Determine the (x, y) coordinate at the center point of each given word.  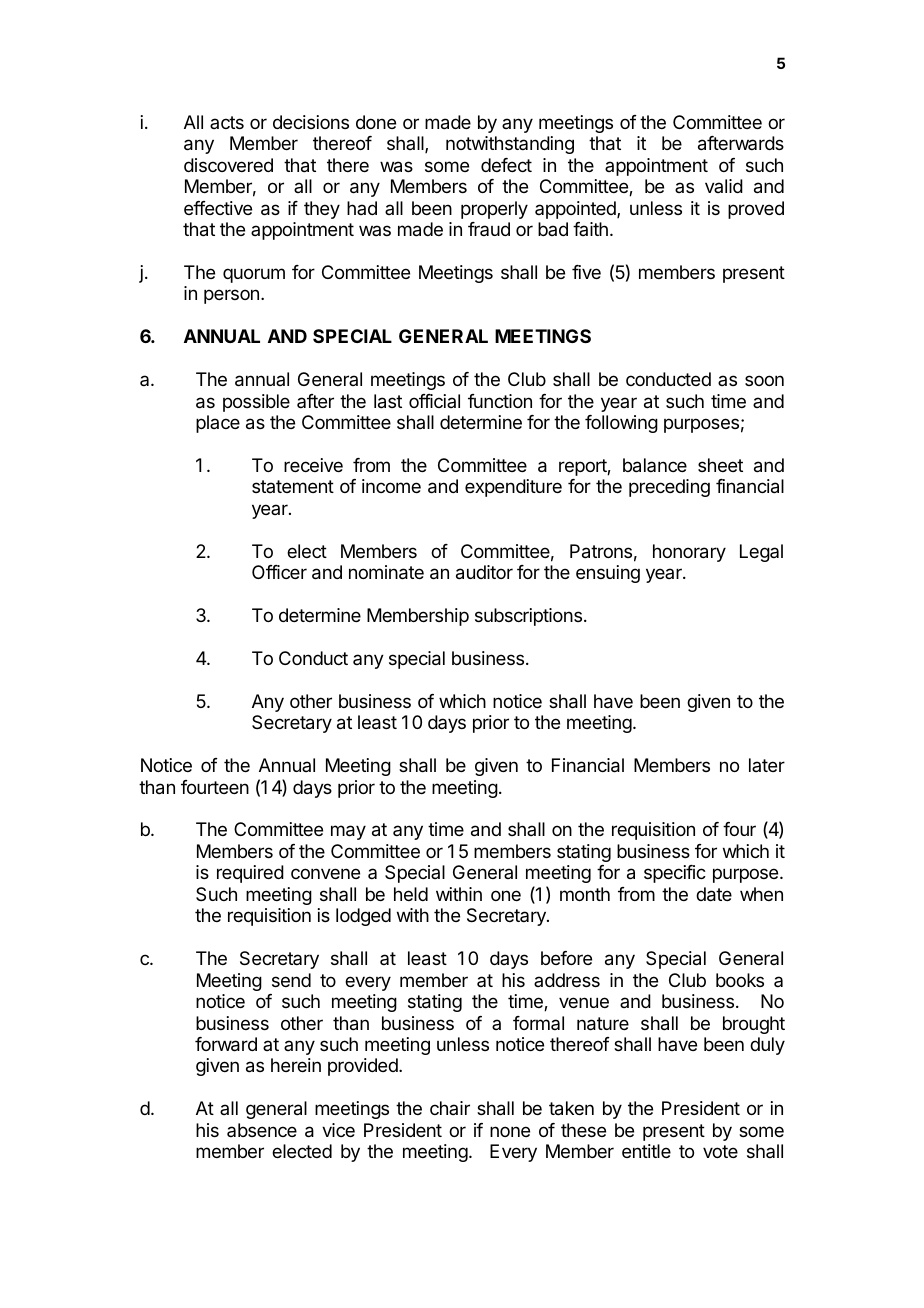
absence (262, 1130)
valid (724, 186)
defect (506, 165)
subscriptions (528, 617)
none (510, 1131)
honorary (689, 553)
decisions (311, 122)
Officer (279, 572)
